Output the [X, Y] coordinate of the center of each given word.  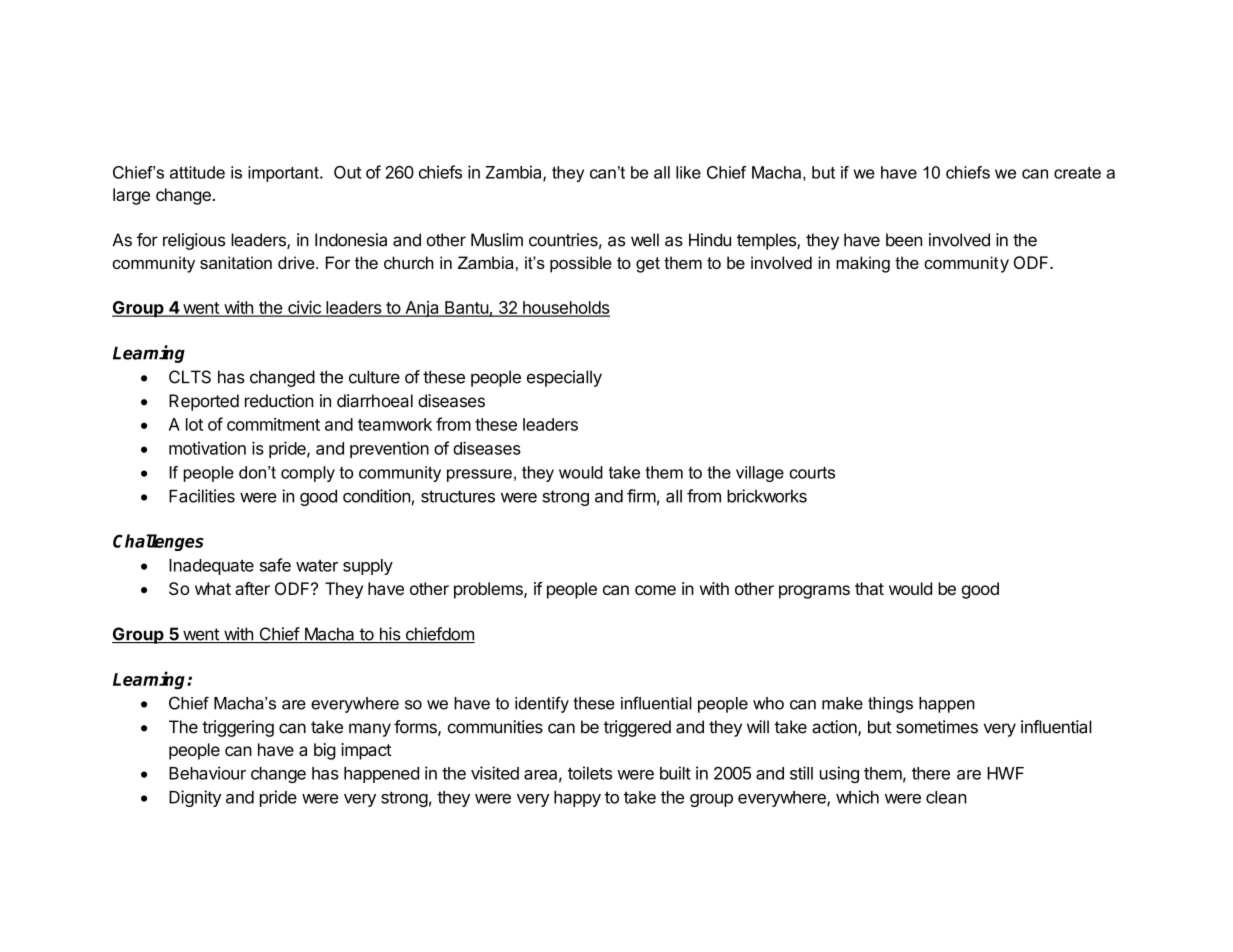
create [1077, 172]
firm [641, 496]
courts [812, 473]
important [284, 174]
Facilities [202, 496]
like [688, 172]
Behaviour [207, 773]
